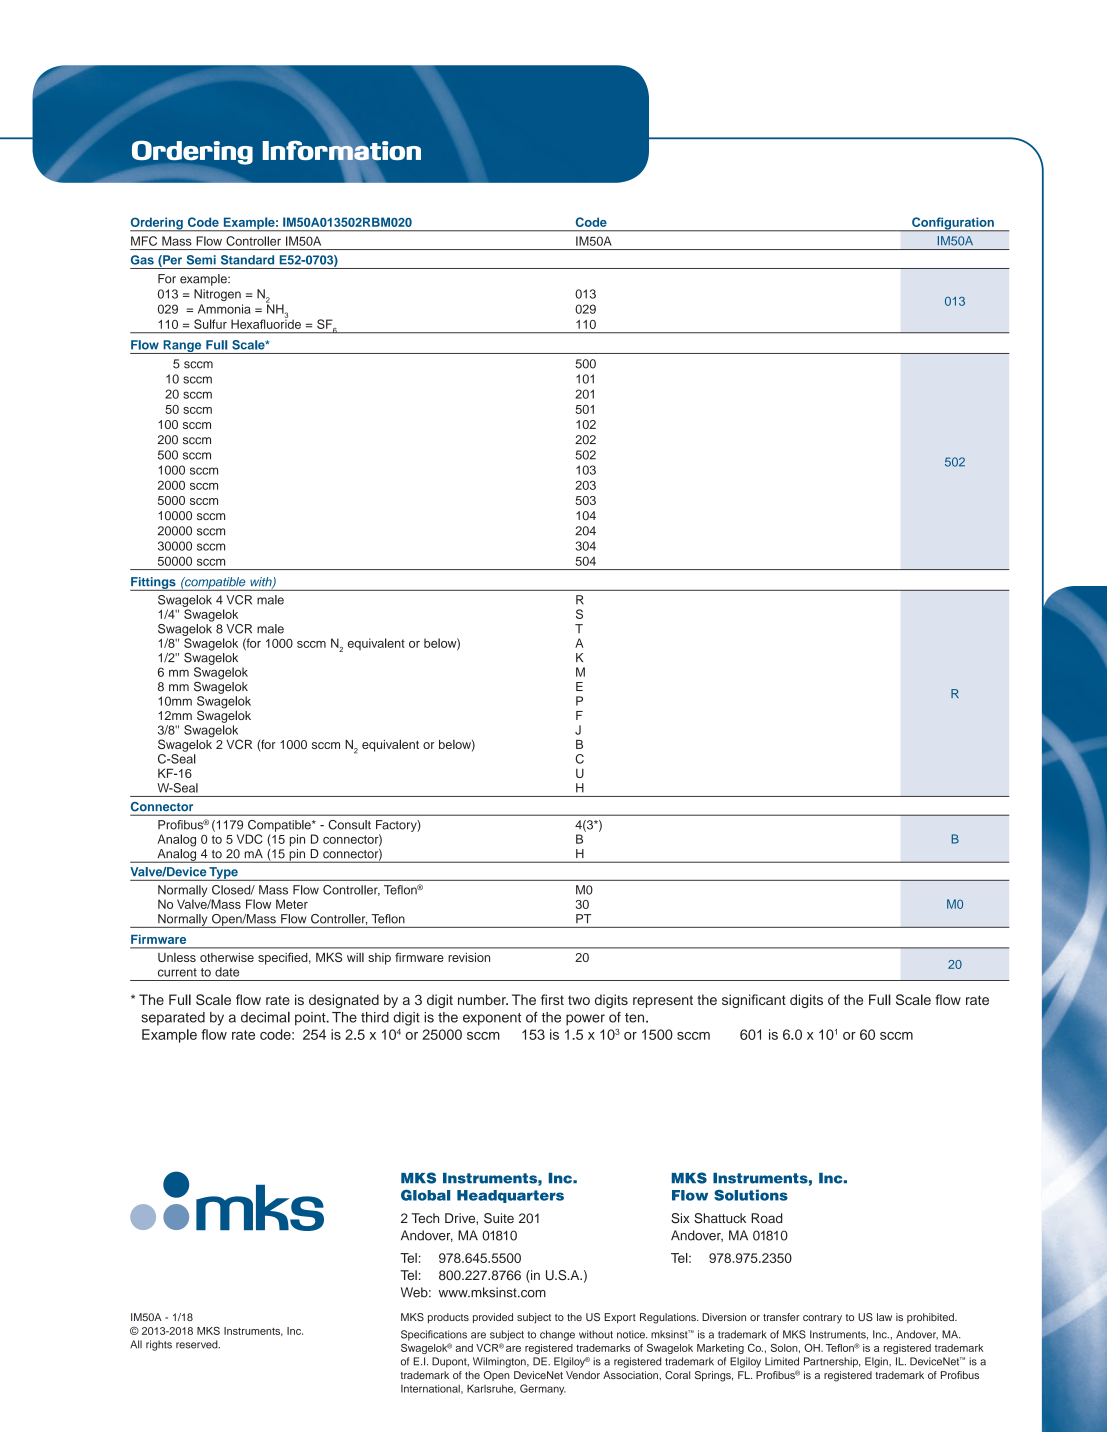 The image size is (1107, 1432). Describe the element at coordinates (342, 150) in the document. I see `Information` at that location.
